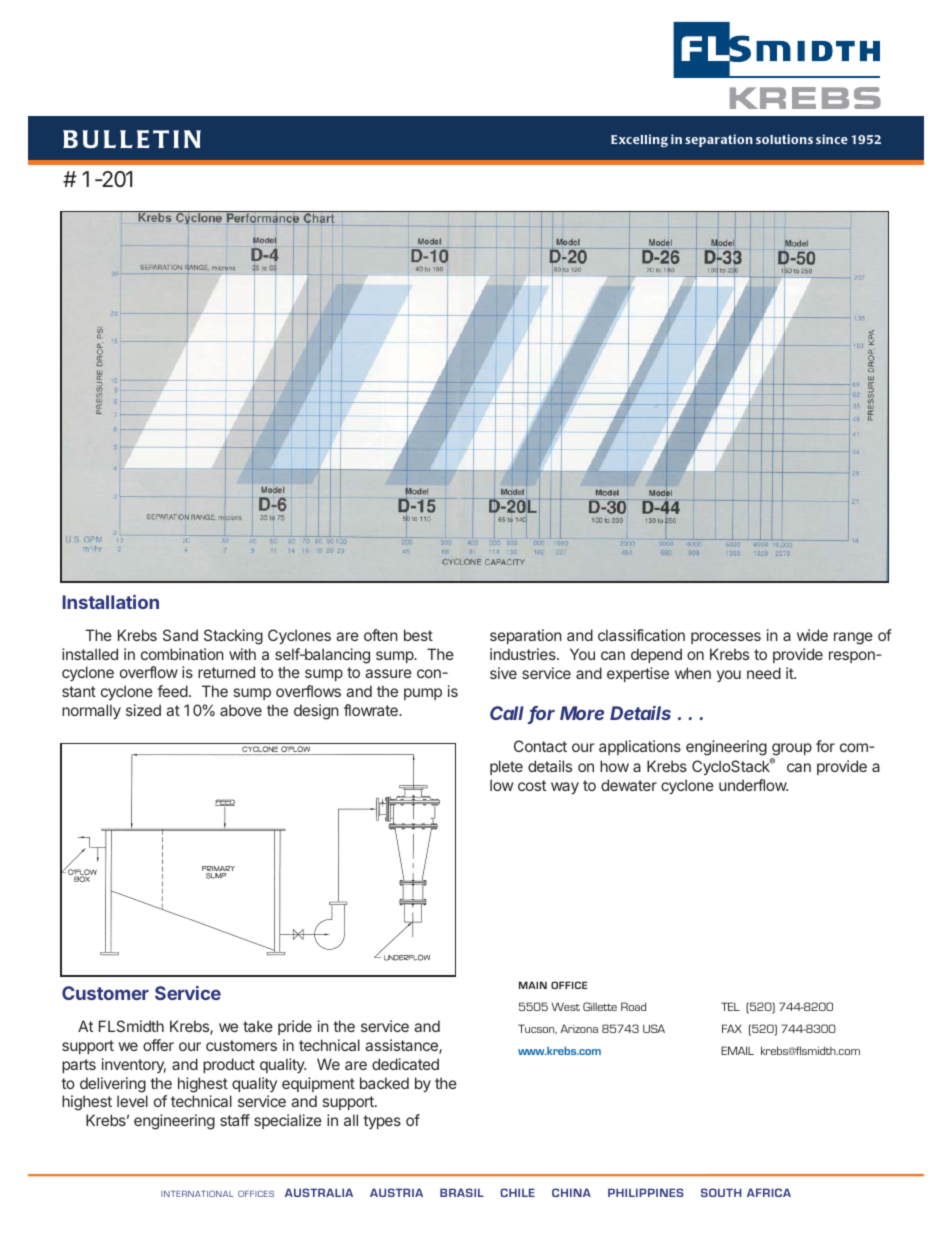 The image size is (952, 1233). Describe the element at coordinates (462, 1192) in the image. I see `BRASIL` at that location.
